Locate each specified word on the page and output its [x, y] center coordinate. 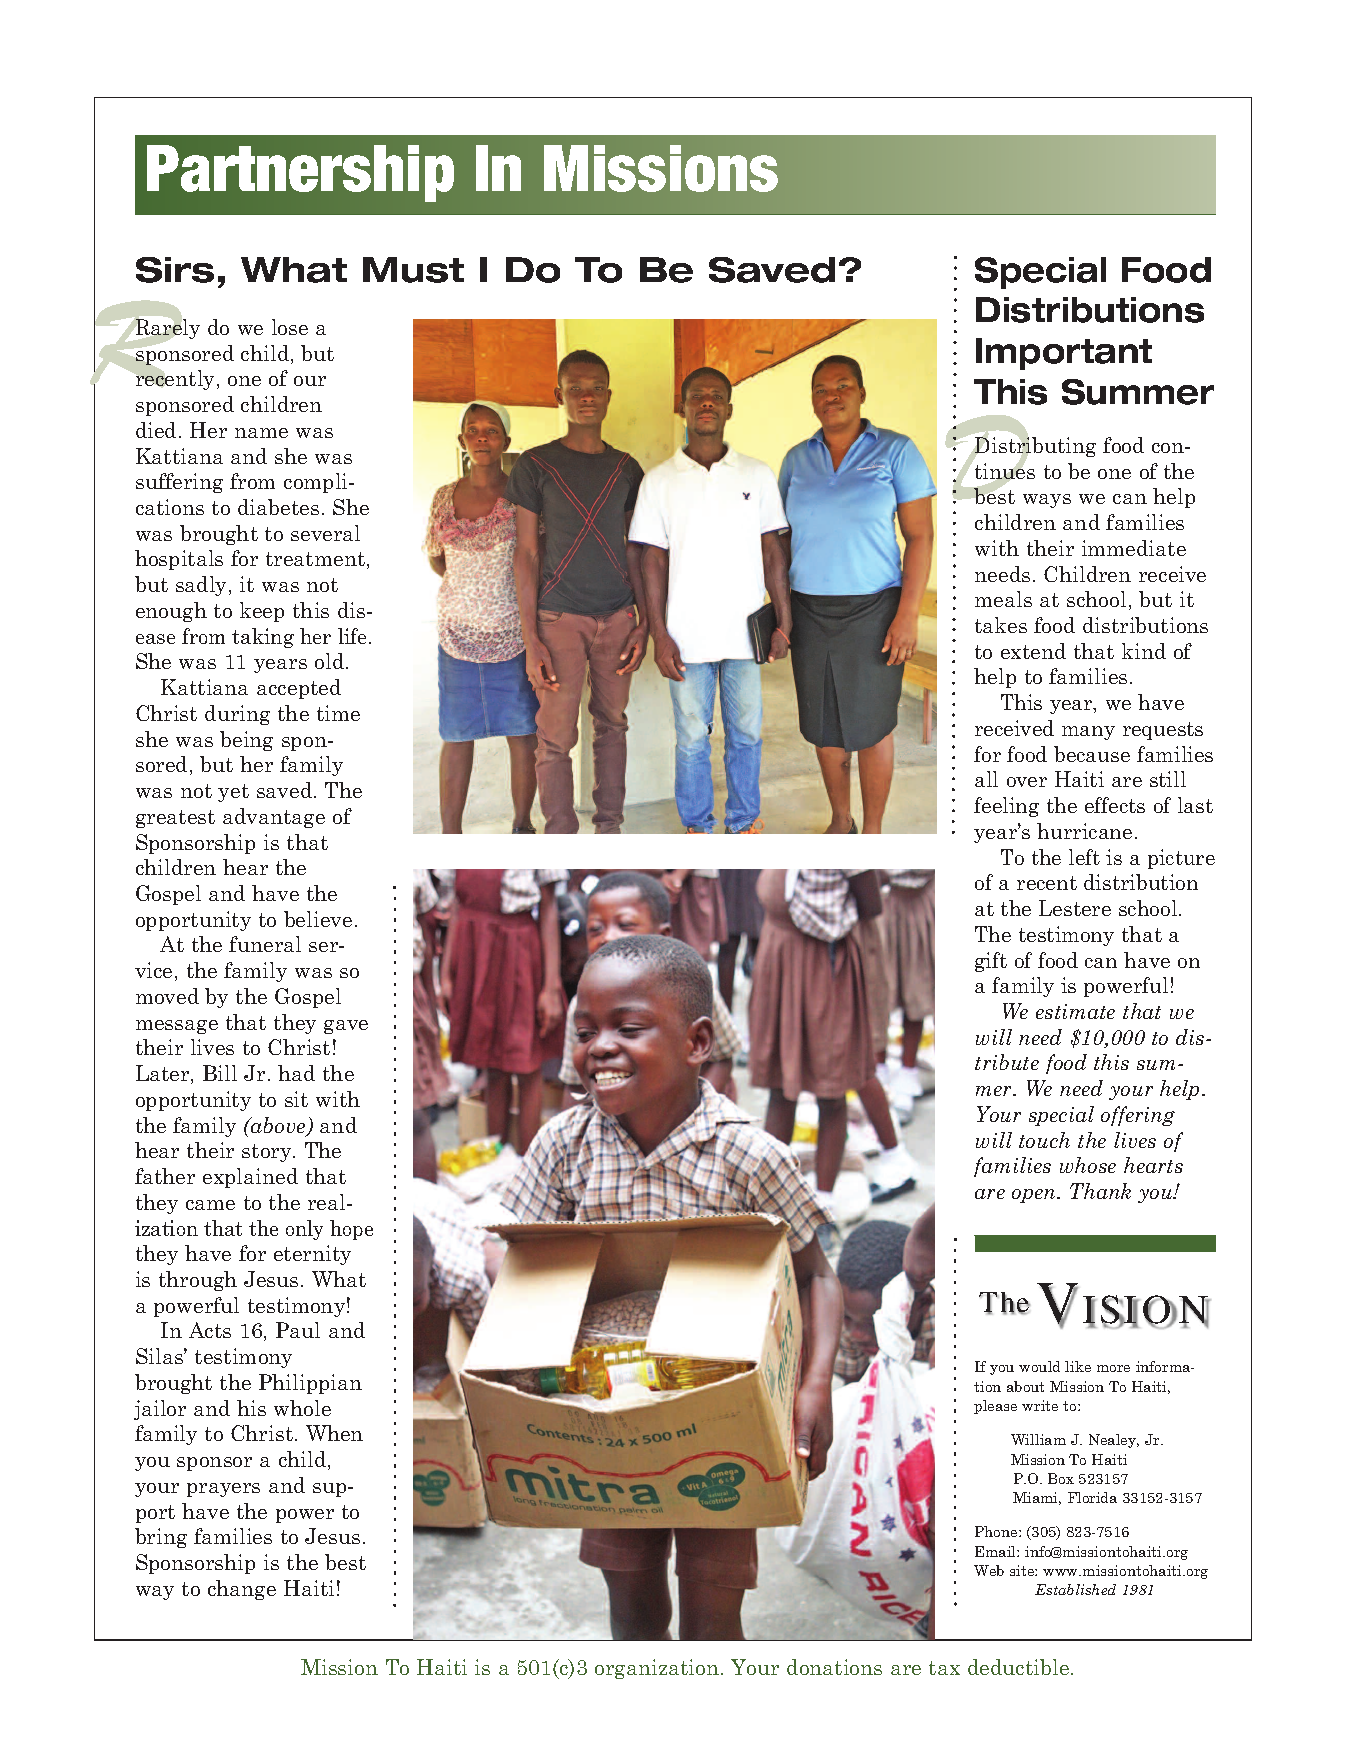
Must [413, 270]
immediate [1134, 548]
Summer [1138, 392]
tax [944, 1668]
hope [351, 1230]
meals [1003, 599]
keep [262, 612]
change [242, 1590]
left [1084, 857]
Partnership [300, 173]
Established [1075, 1589]
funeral [265, 944]
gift [991, 962]
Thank [1100, 1191]
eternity [312, 1255]
